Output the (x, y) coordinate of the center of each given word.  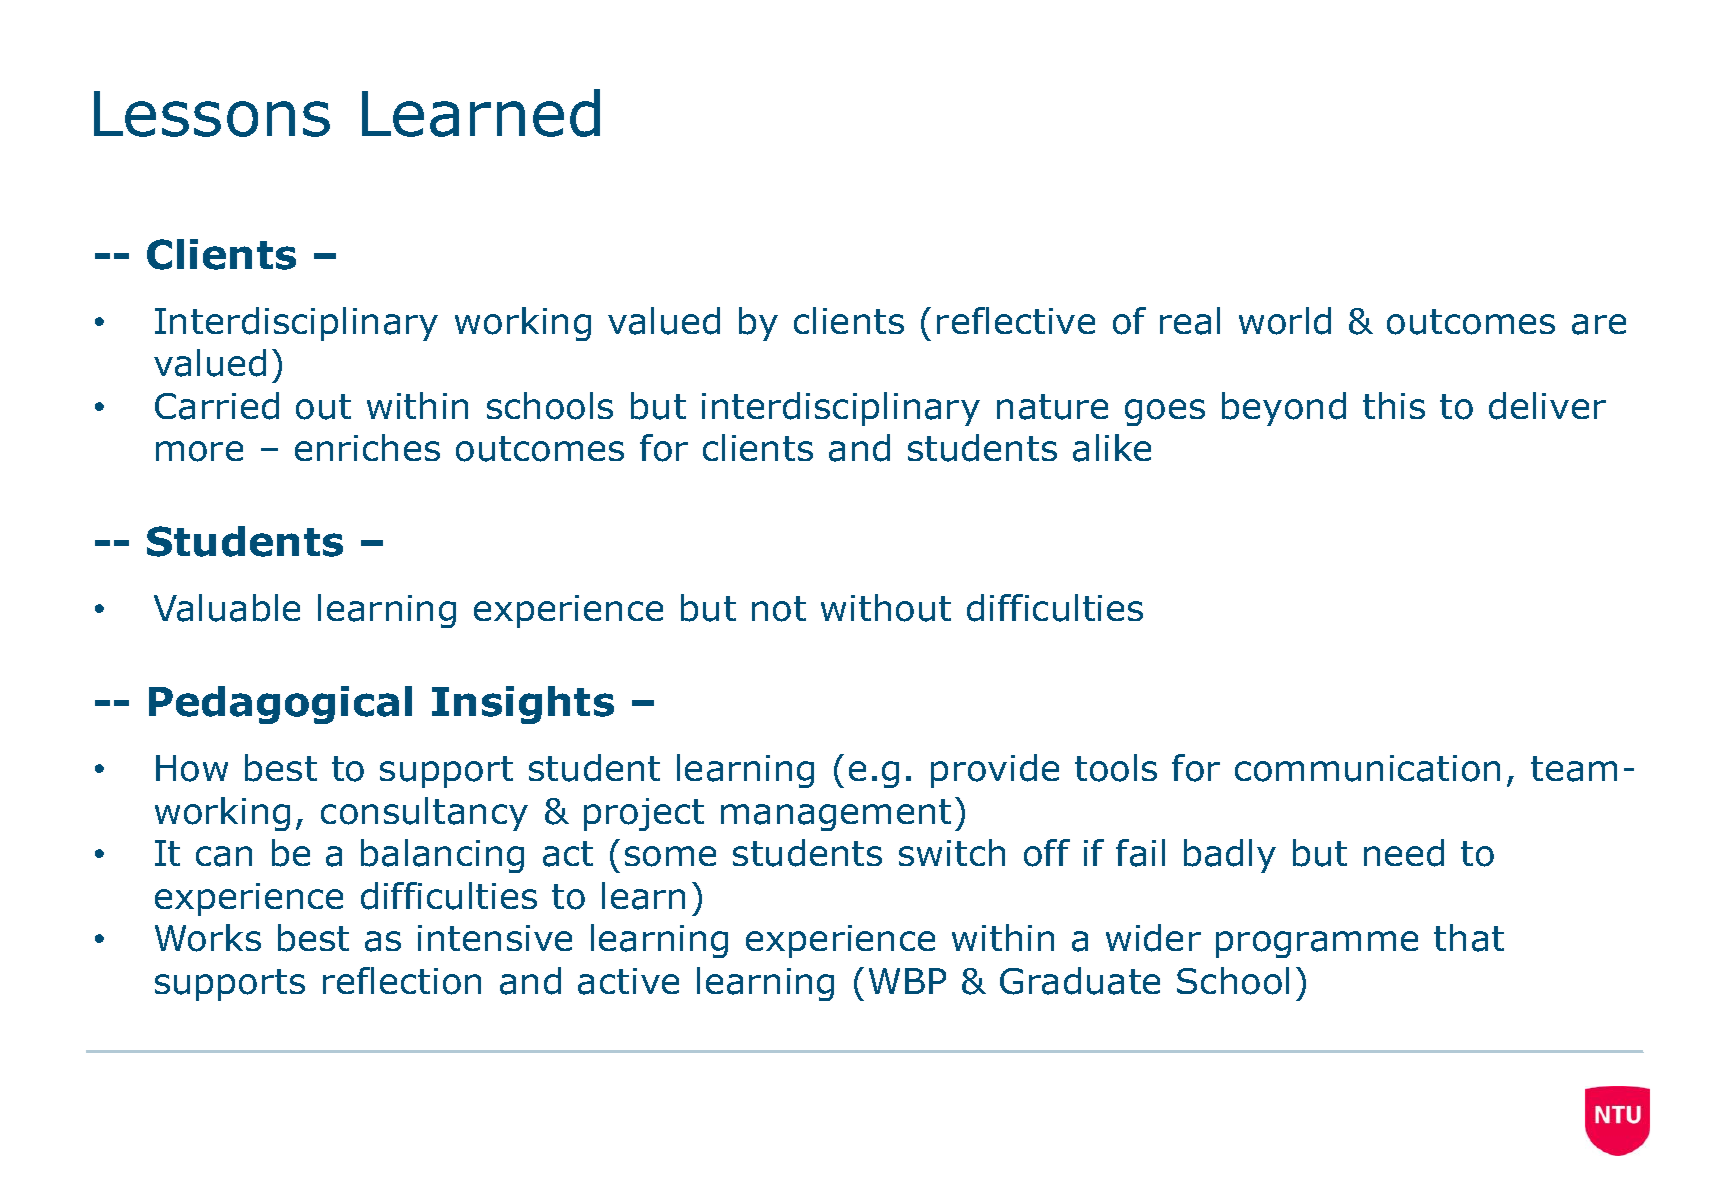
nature (1052, 407)
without (886, 608)
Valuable (227, 608)
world (1285, 321)
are (1599, 324)
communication (1367, 768)
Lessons (212, 114)
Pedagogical (280, 705)
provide (995, 771)
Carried (217, 406)
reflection (402, 981)
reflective (1016, 320)
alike (1112, 448)
